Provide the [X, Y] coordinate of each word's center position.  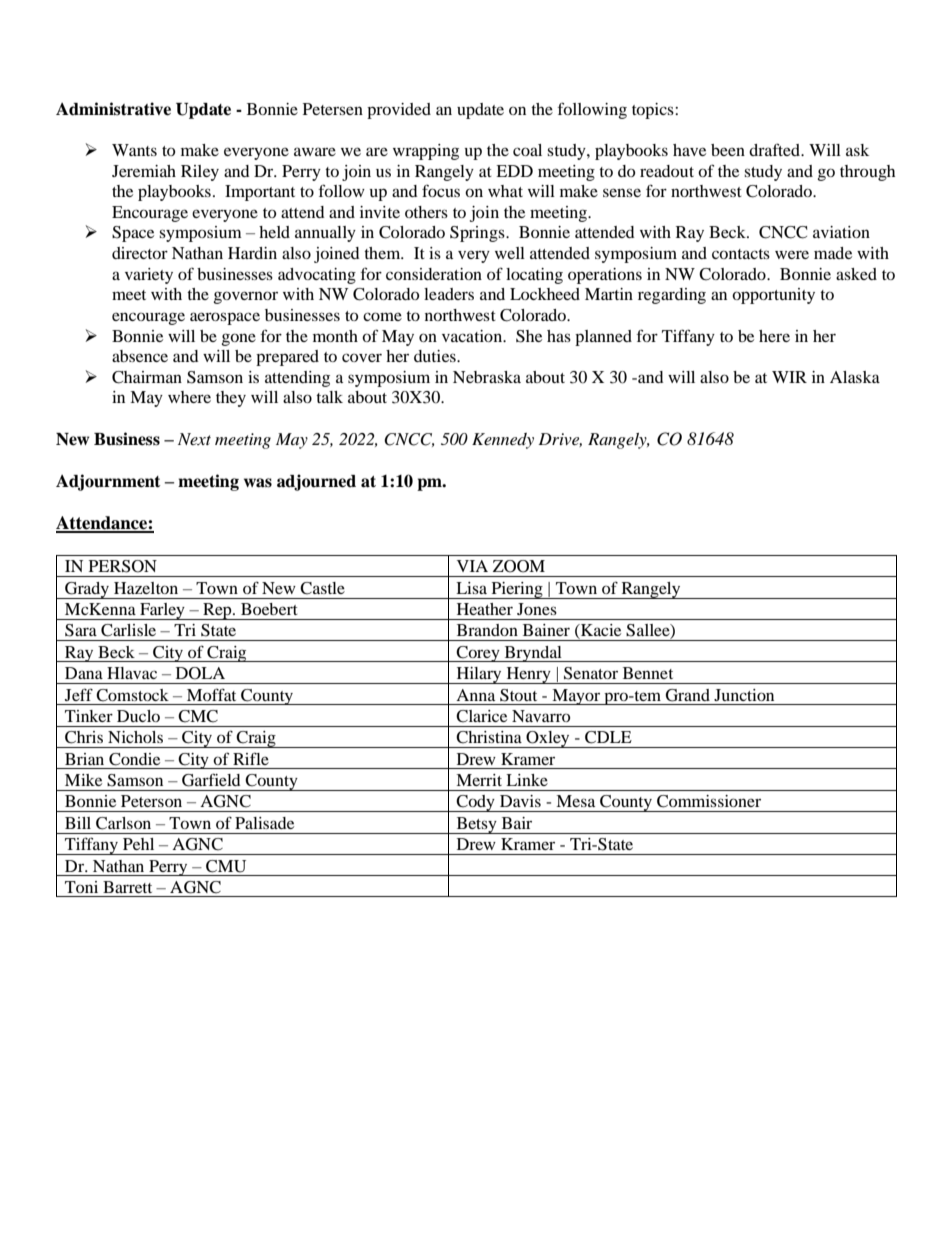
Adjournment [108, 482]
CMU [226, 866]
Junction [744, 695]
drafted [775, 149]
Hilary [479, 675]
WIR [789, 377]
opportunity [773, 296]
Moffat [211, 694]
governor [245, 297]
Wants [134, 150]
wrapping [426, 152]
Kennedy [503, 441]
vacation [473, 336]
